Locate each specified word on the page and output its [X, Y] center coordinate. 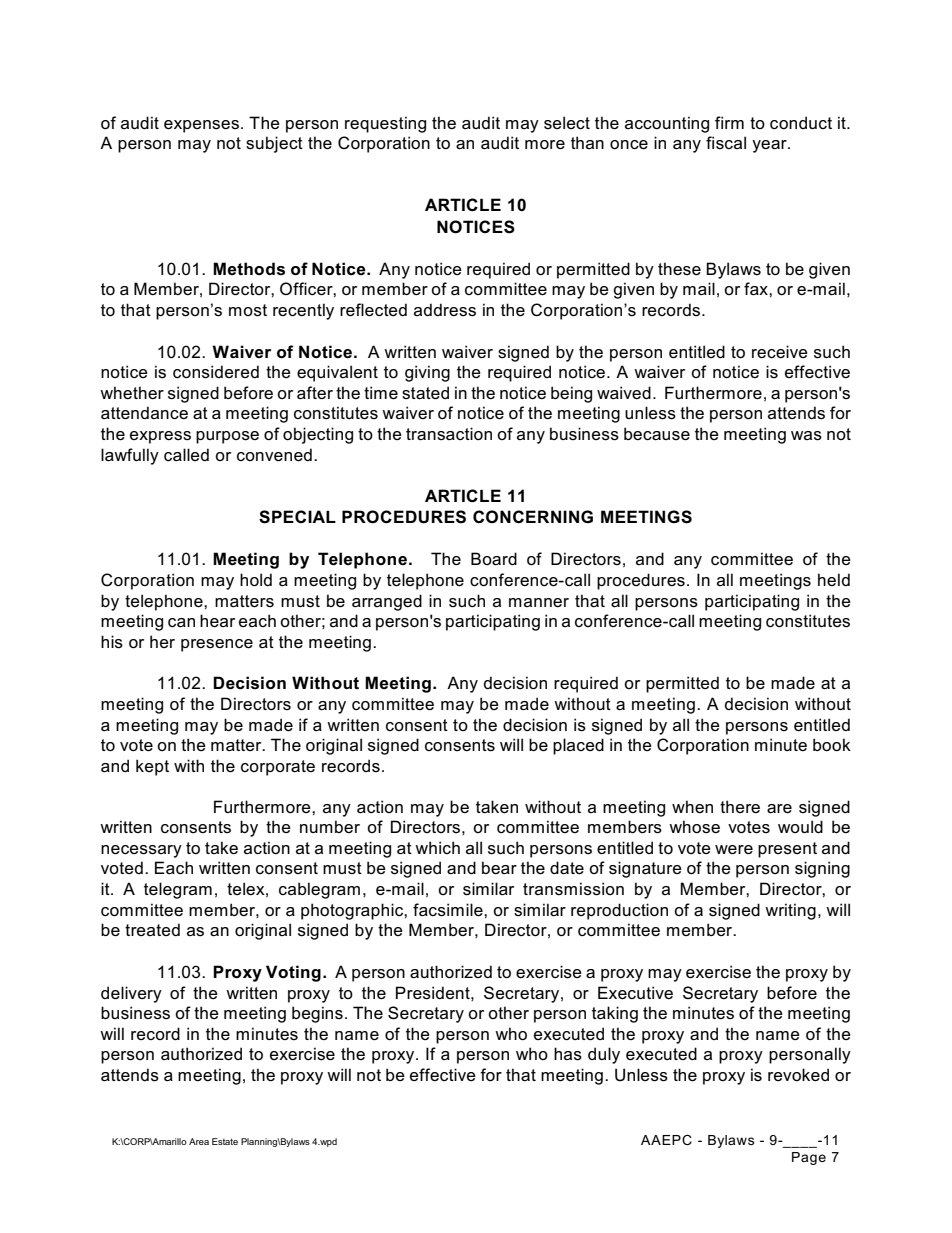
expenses [201, 126]
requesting [385, 124]
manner [539, 602]
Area [199, 1141]
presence [217, 645]
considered [216, 372]
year [770, 146]
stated [425, 393]
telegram [178, 890]
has [568, 1054]
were [734, 850]
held [834, 579]
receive [780, 351]
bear [499, 867]
